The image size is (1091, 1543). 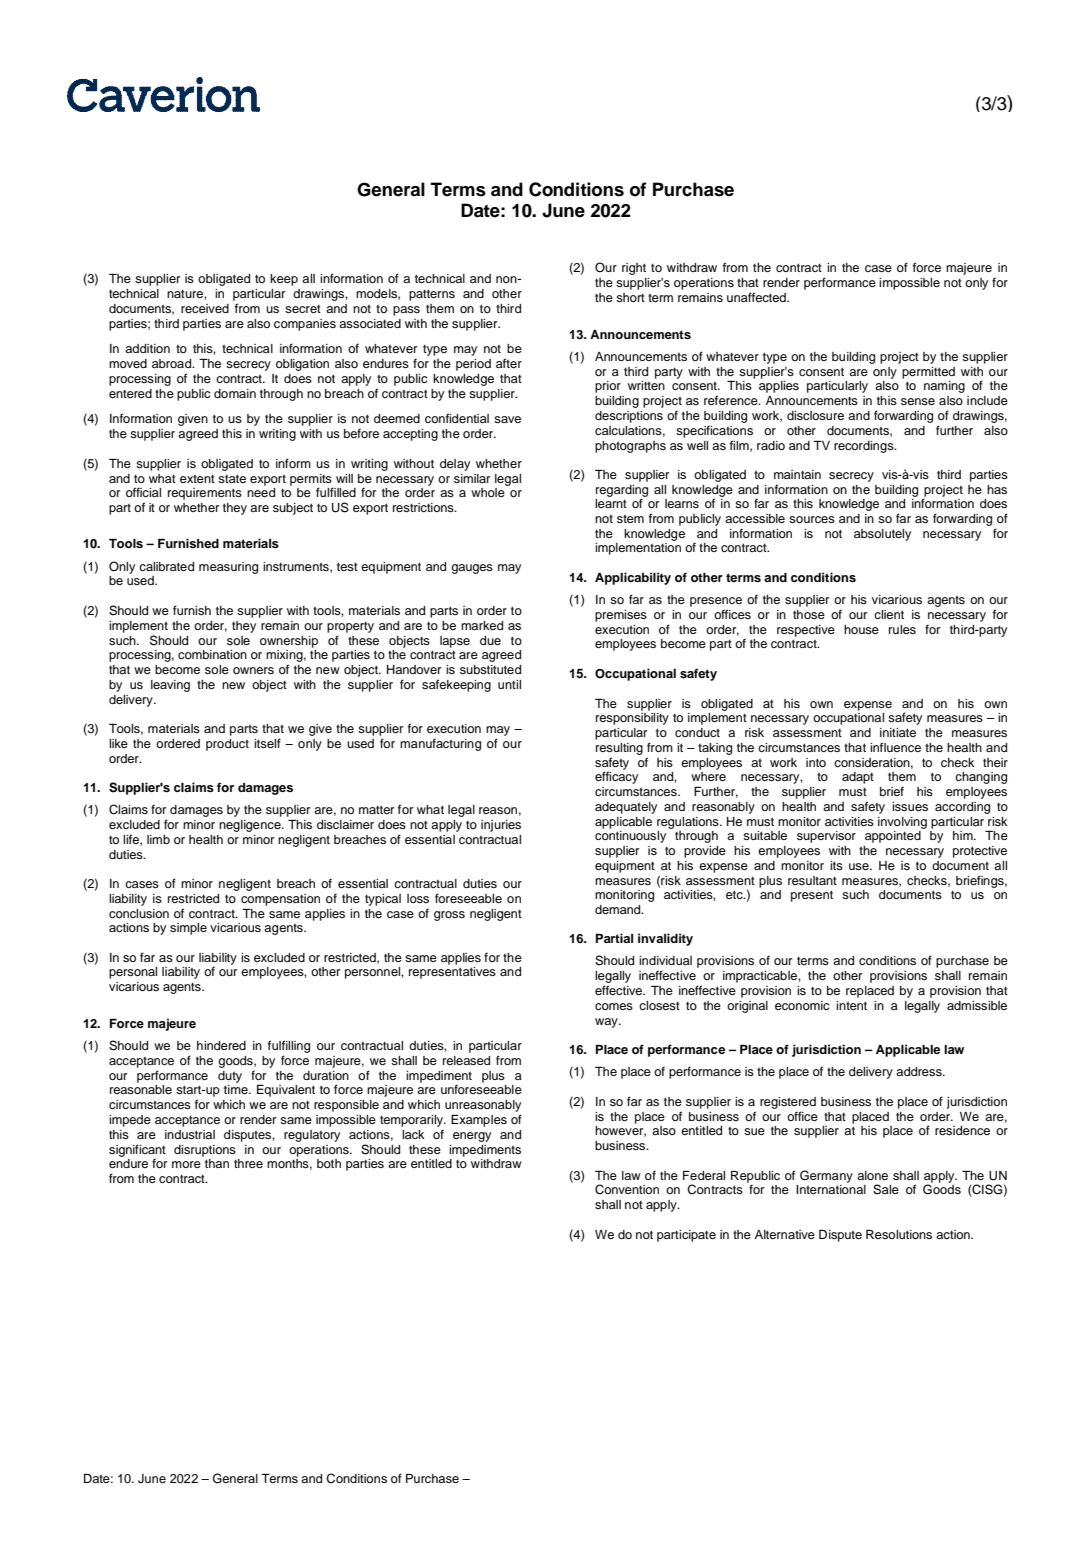 I want to click on than, so click(x=217, y=1163).
